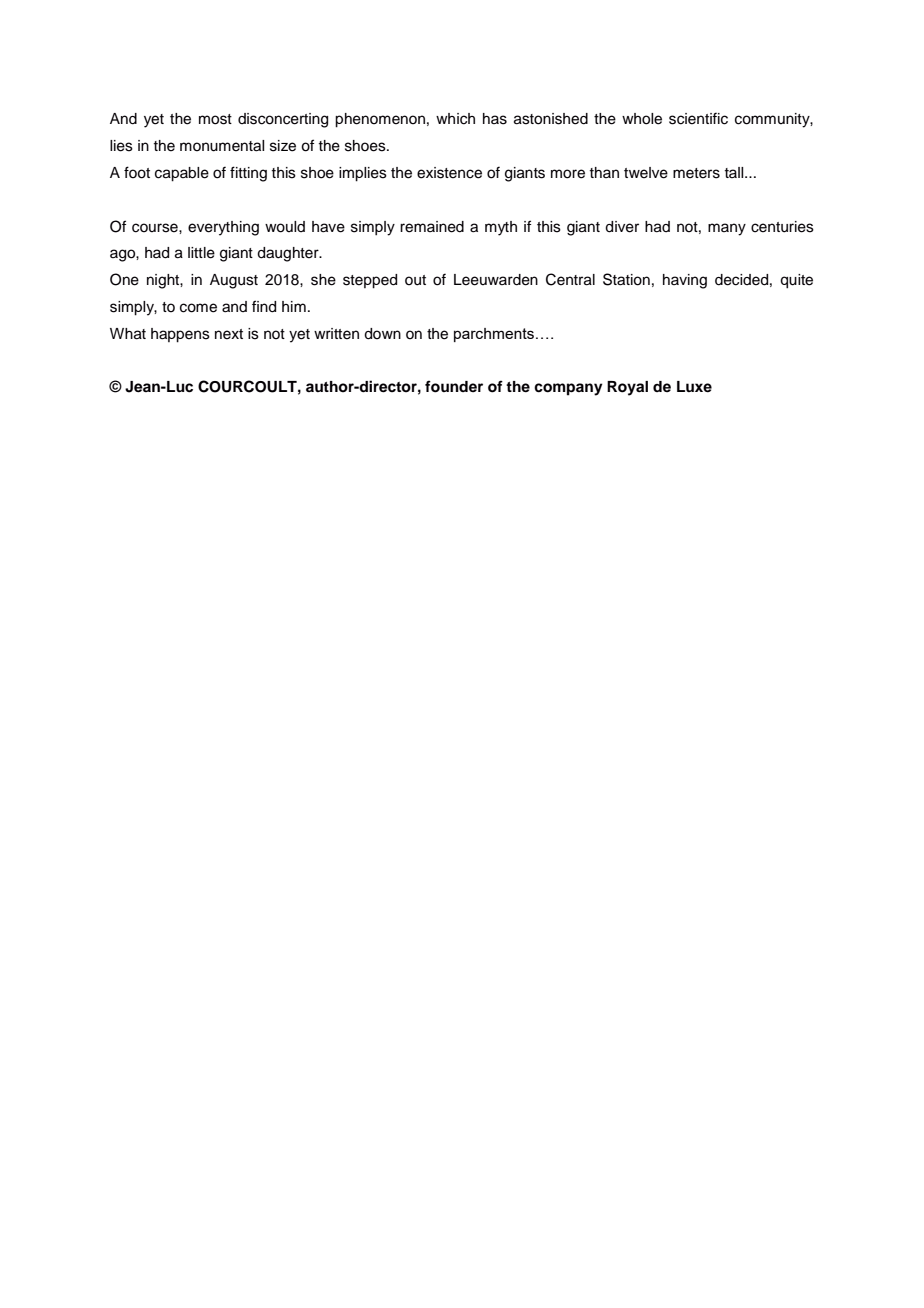  Describe the element at coordinates (180, 335) in the document. I see `happens` at that location.
